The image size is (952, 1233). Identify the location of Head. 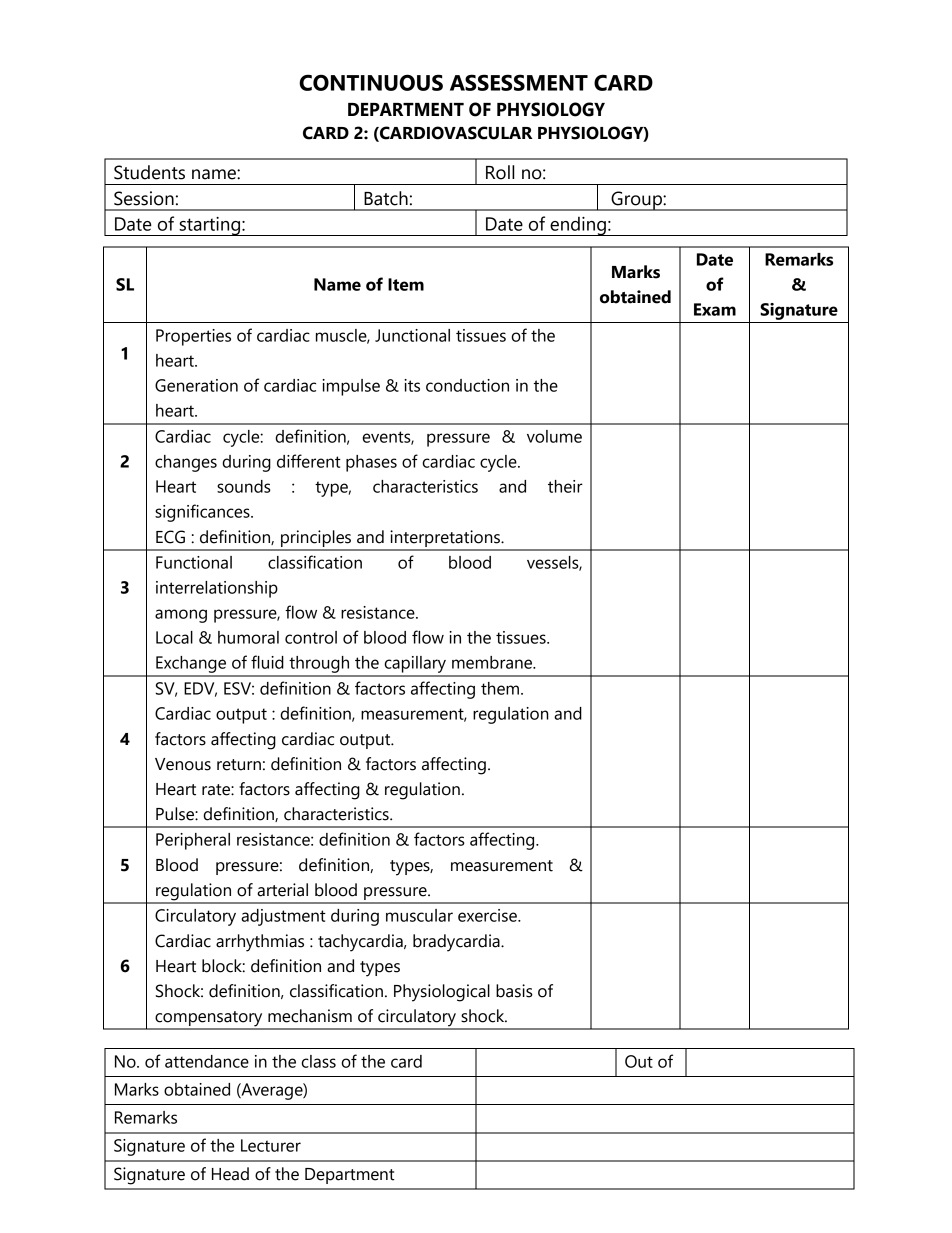
(230, 1174).
